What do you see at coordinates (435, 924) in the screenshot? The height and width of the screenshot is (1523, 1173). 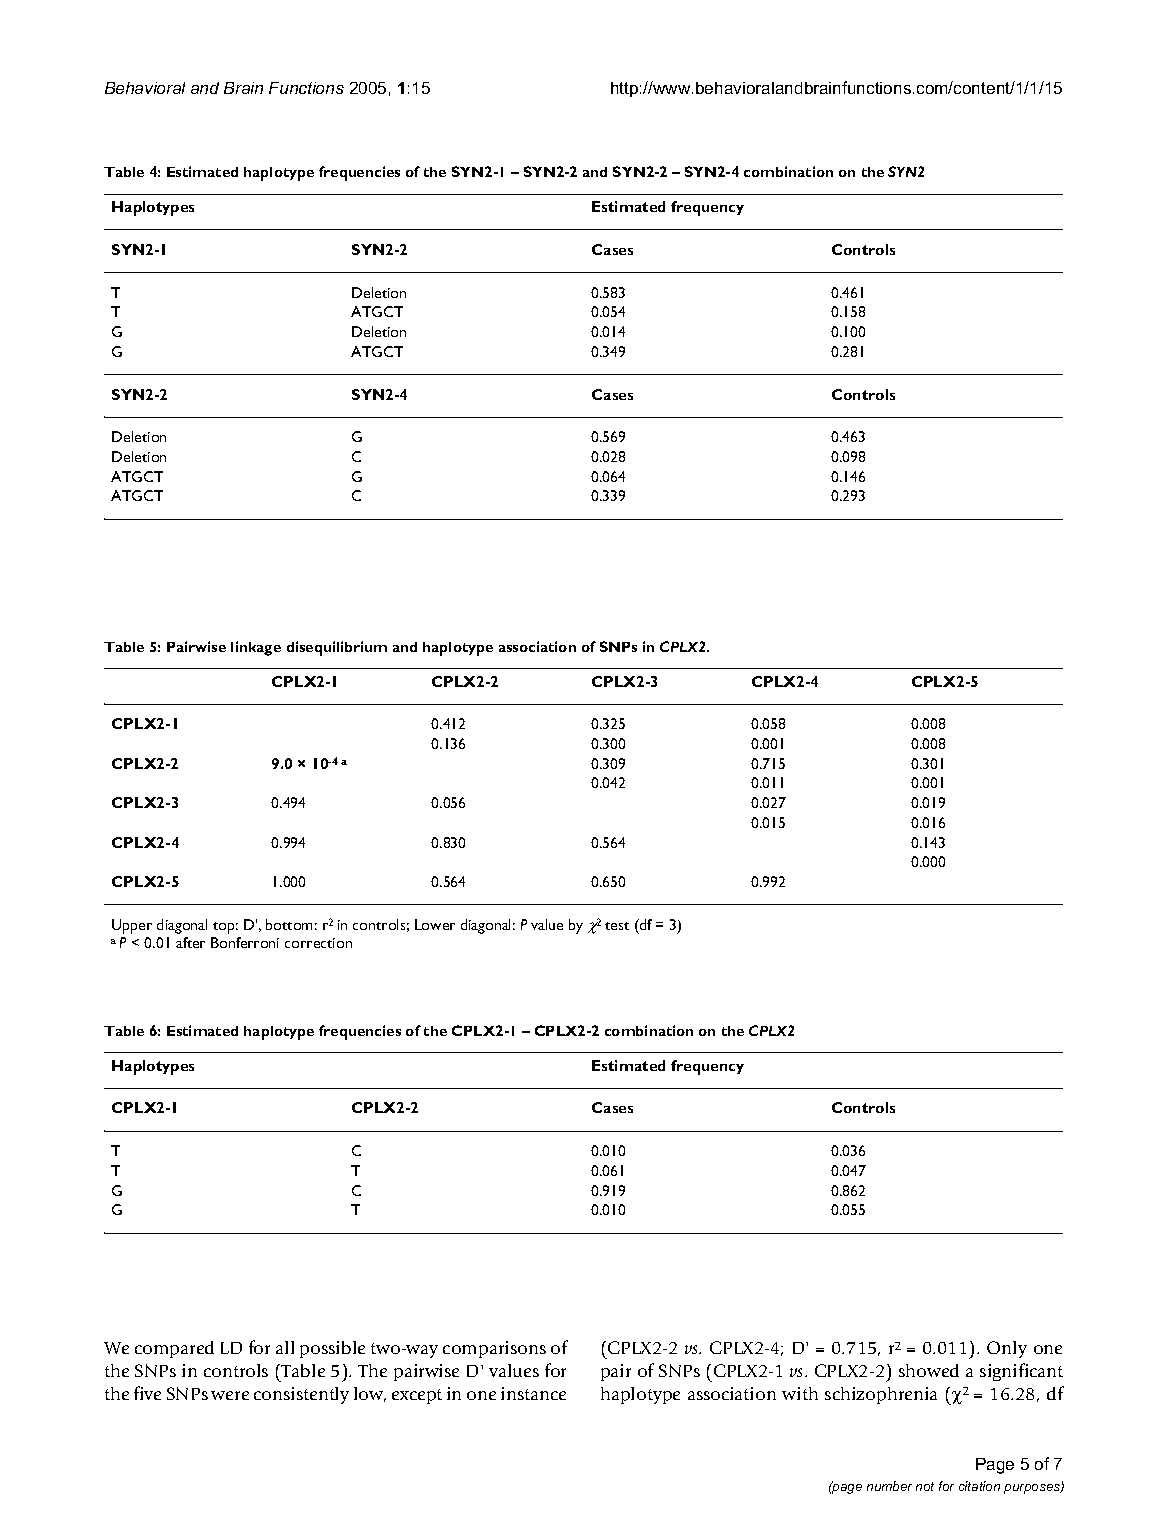 I see `Lower` at bounding box center [435, 924].
